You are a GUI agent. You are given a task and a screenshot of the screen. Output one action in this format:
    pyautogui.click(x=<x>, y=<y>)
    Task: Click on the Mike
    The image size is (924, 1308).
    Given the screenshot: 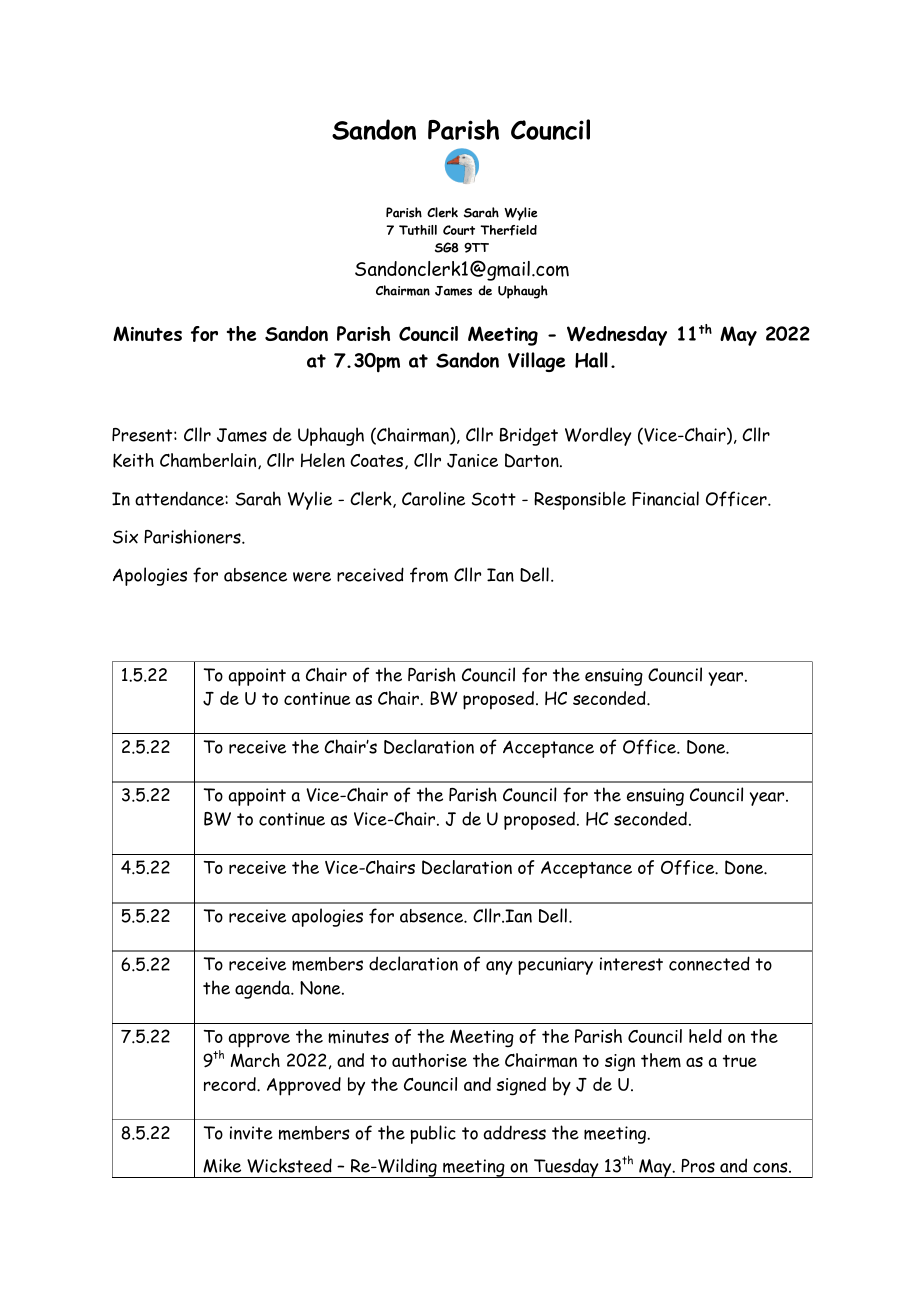 What is the action you would take?
    pyautogui.click(x=222, y=1165)
